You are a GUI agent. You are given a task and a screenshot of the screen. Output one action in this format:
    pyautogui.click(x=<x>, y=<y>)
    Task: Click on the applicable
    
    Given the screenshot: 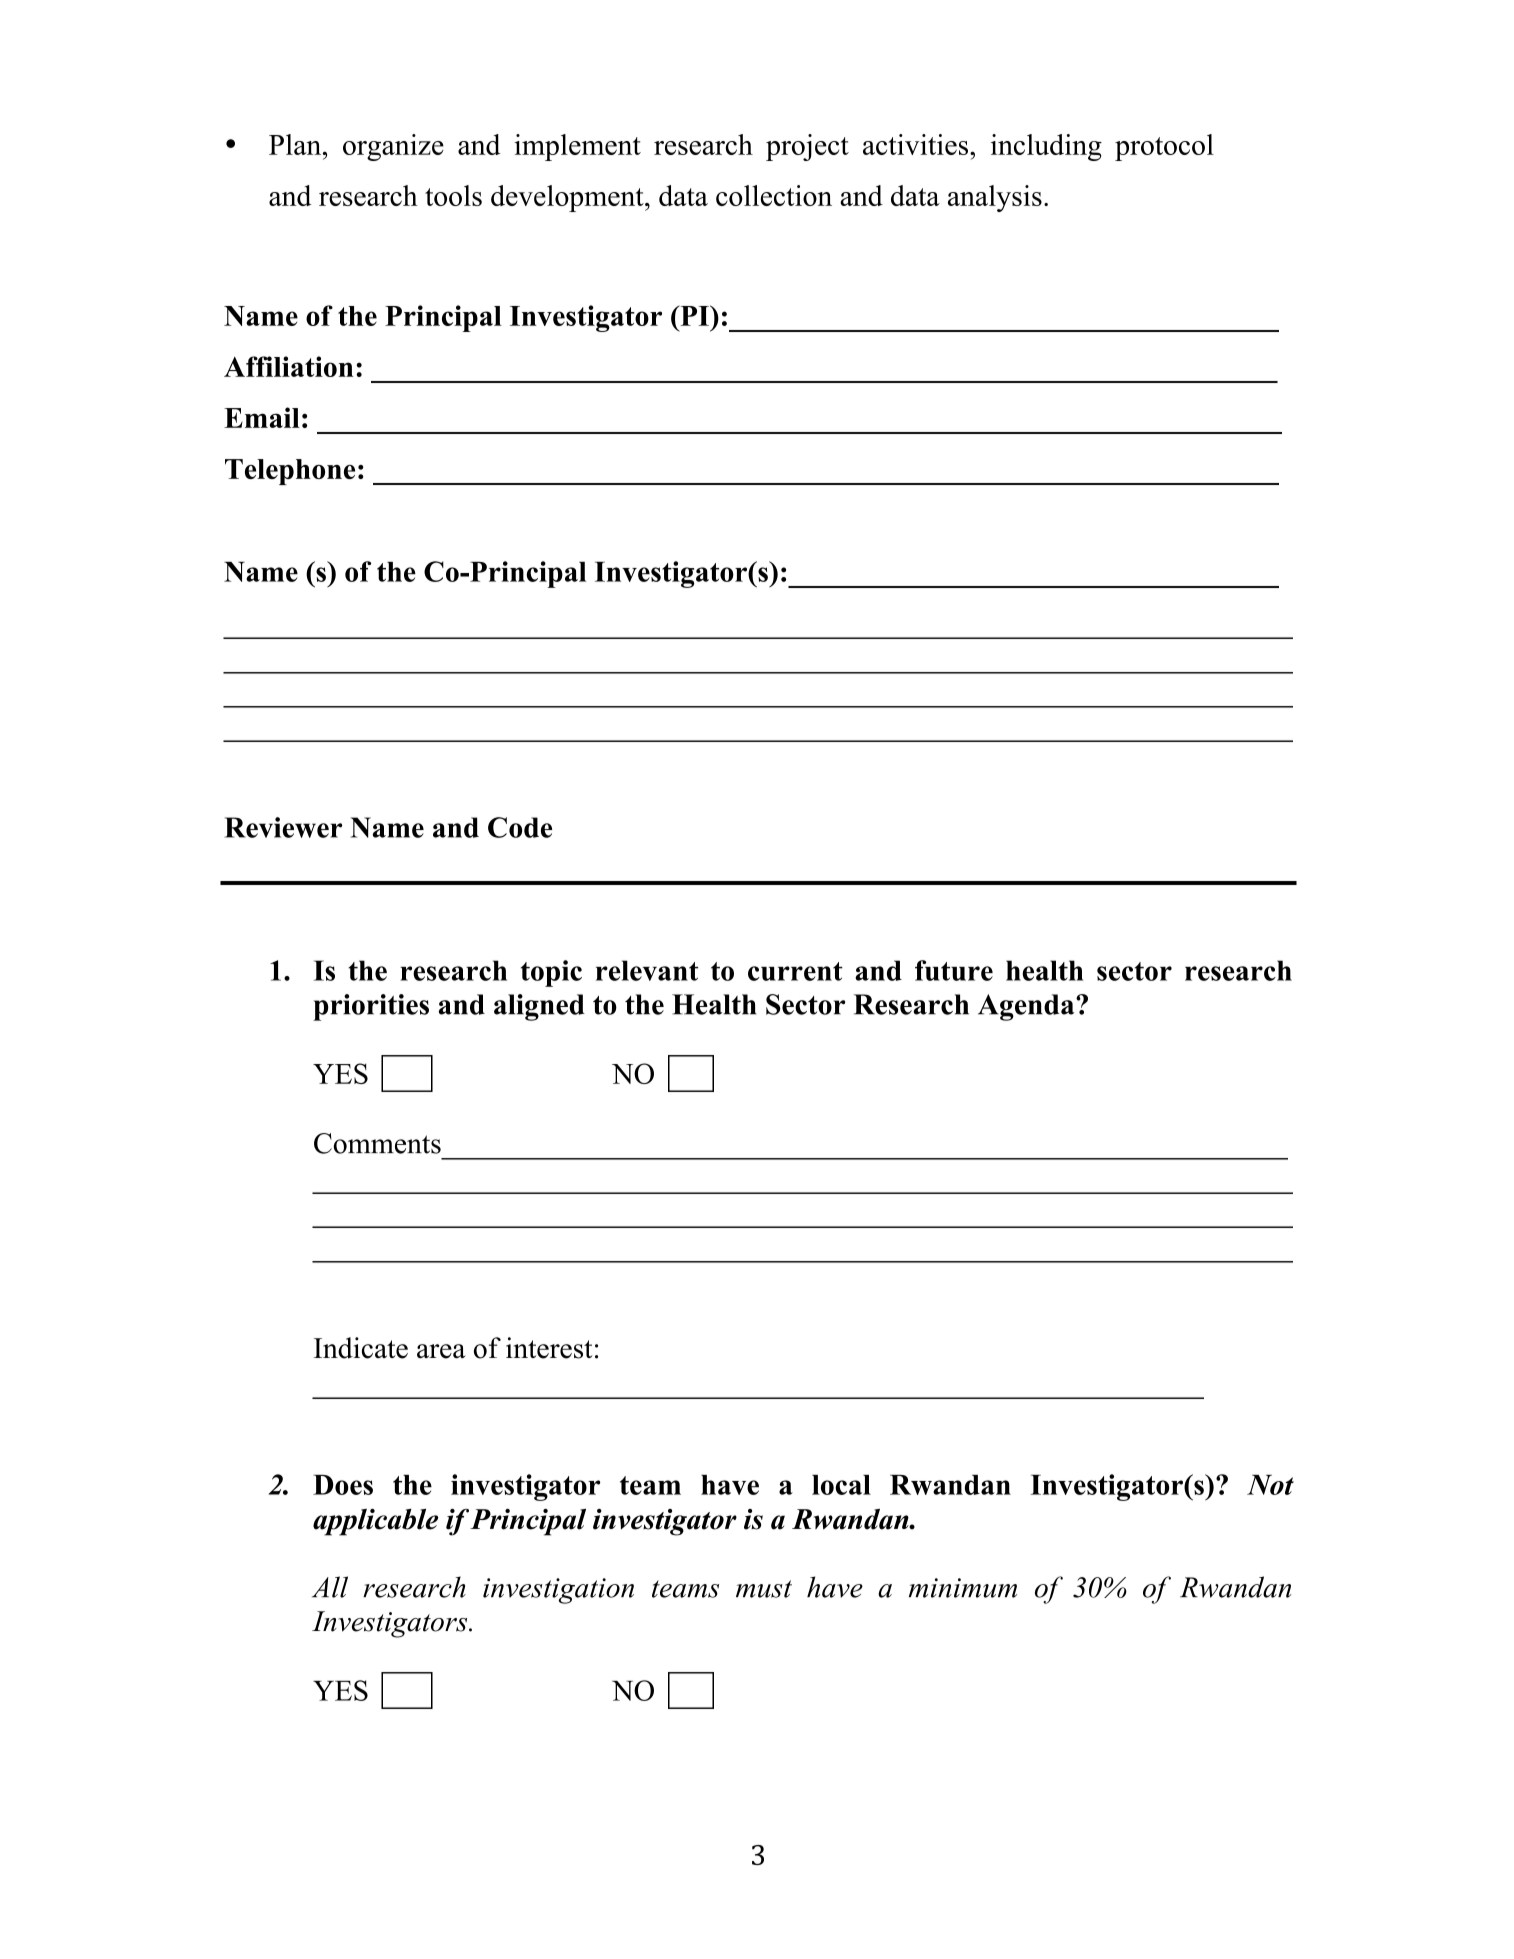 What is the action you would take?
    pyautogui.click(x=375, y=1522)
